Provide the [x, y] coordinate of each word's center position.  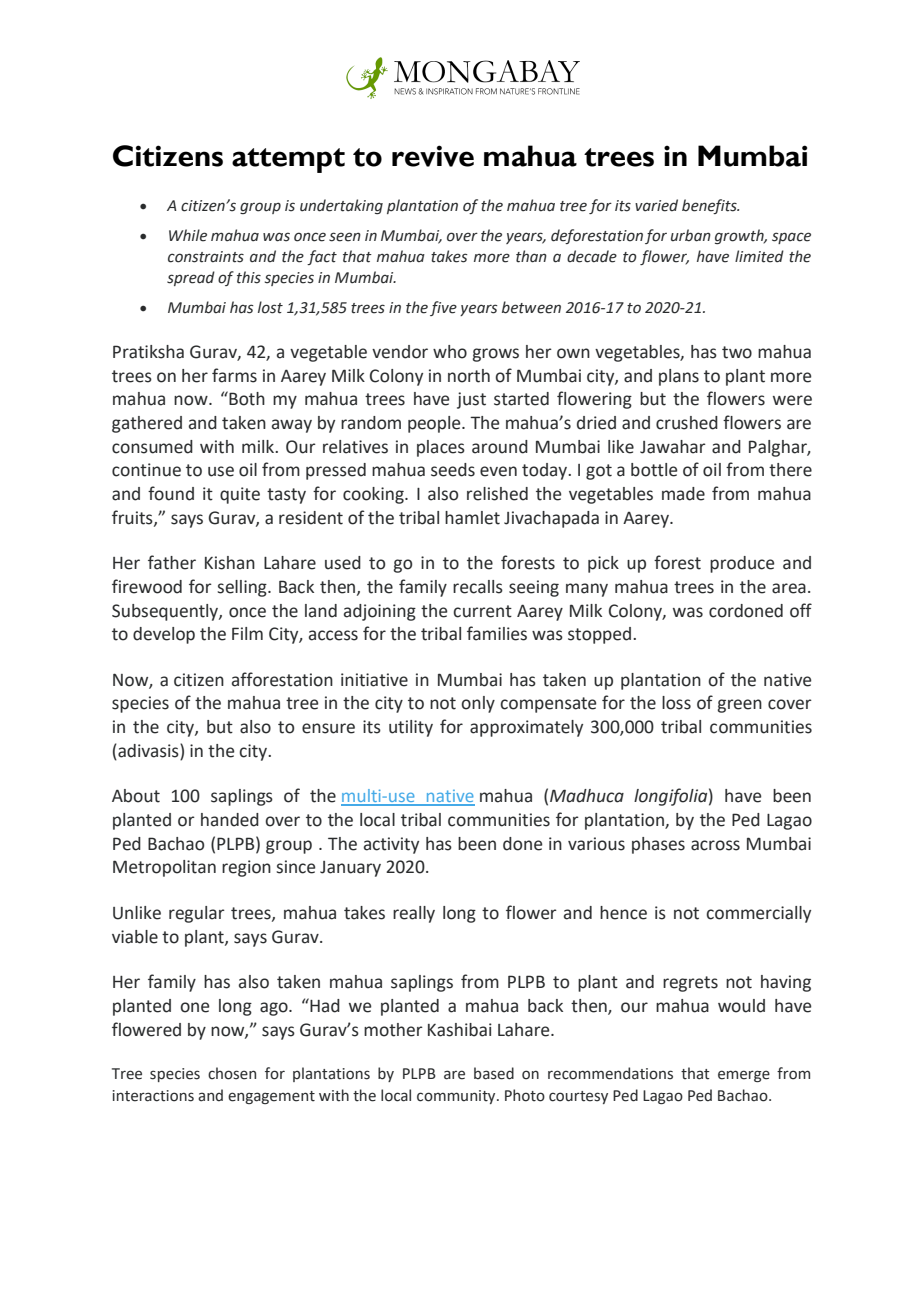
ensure [328, 728]
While [188, 235]
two [737, 352]
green [739, 706]
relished [497, 494]
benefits [710, 206]
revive [433, 156]
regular [197, 914]
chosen [232, 1073]
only [478, 704]
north [469, 376]
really [414, 914]
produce [742, 564]
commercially [758, 914]
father [172, 562]
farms [234, 375]
